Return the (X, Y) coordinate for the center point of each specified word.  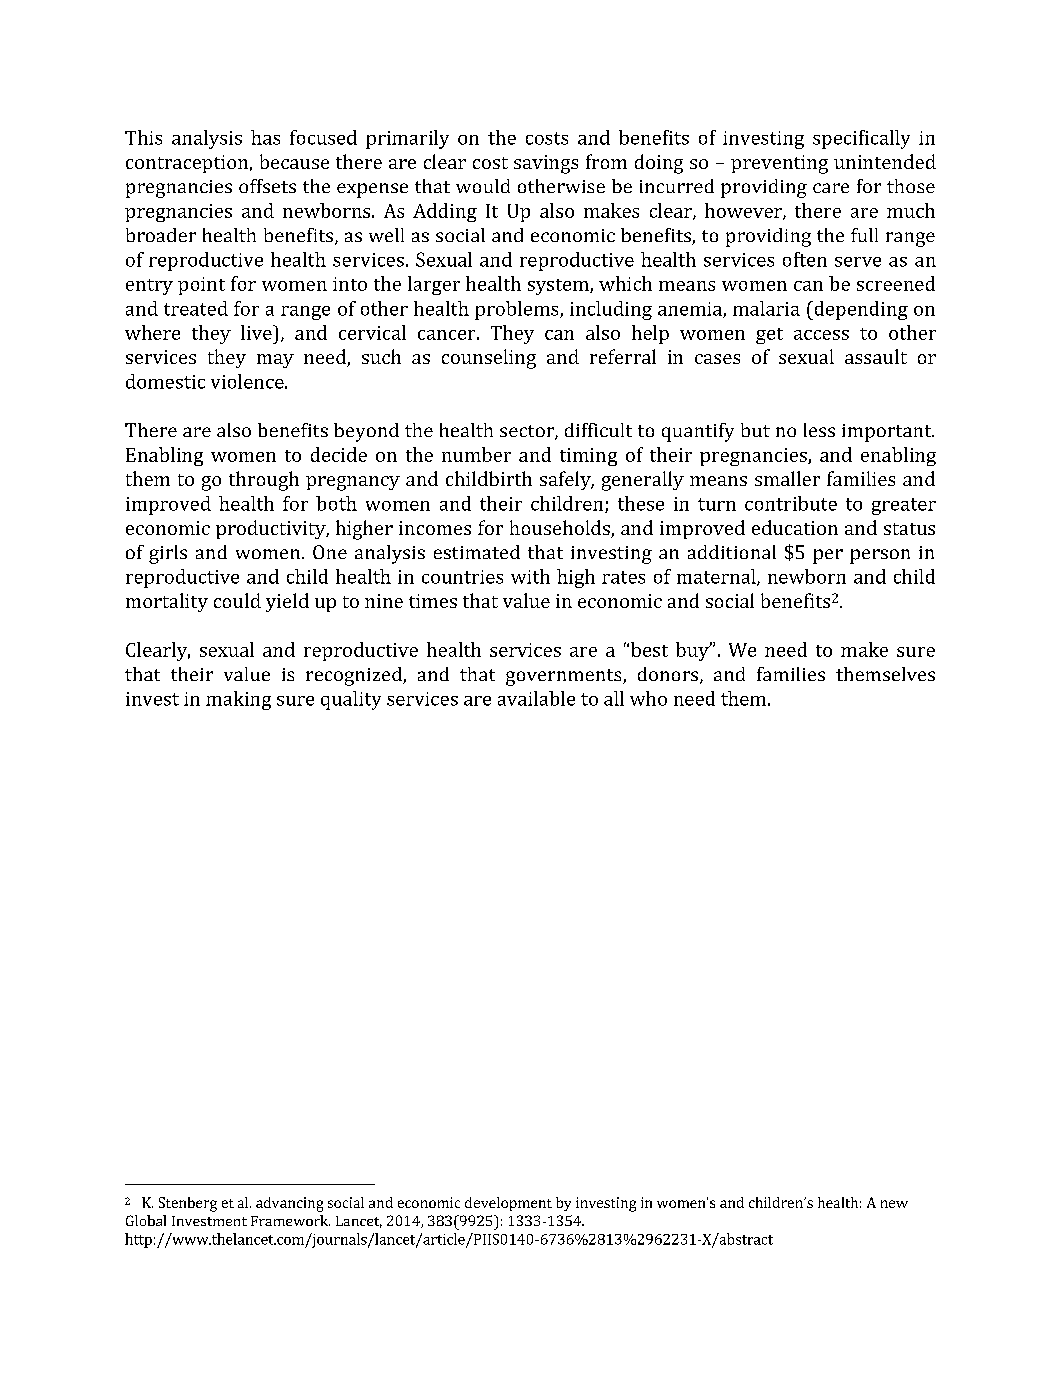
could (237, 600)
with (530, 576)
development (508, 1204)
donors (669, 675)
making (238, 700)
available (536, 698)
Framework (290, 1220)
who (648, 698)
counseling (489, 359)
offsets (267, 186)
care (831, 188)
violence (248, 381)
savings (546, 164)
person (880, 556)
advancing (289, 1204)
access (821, 335)
